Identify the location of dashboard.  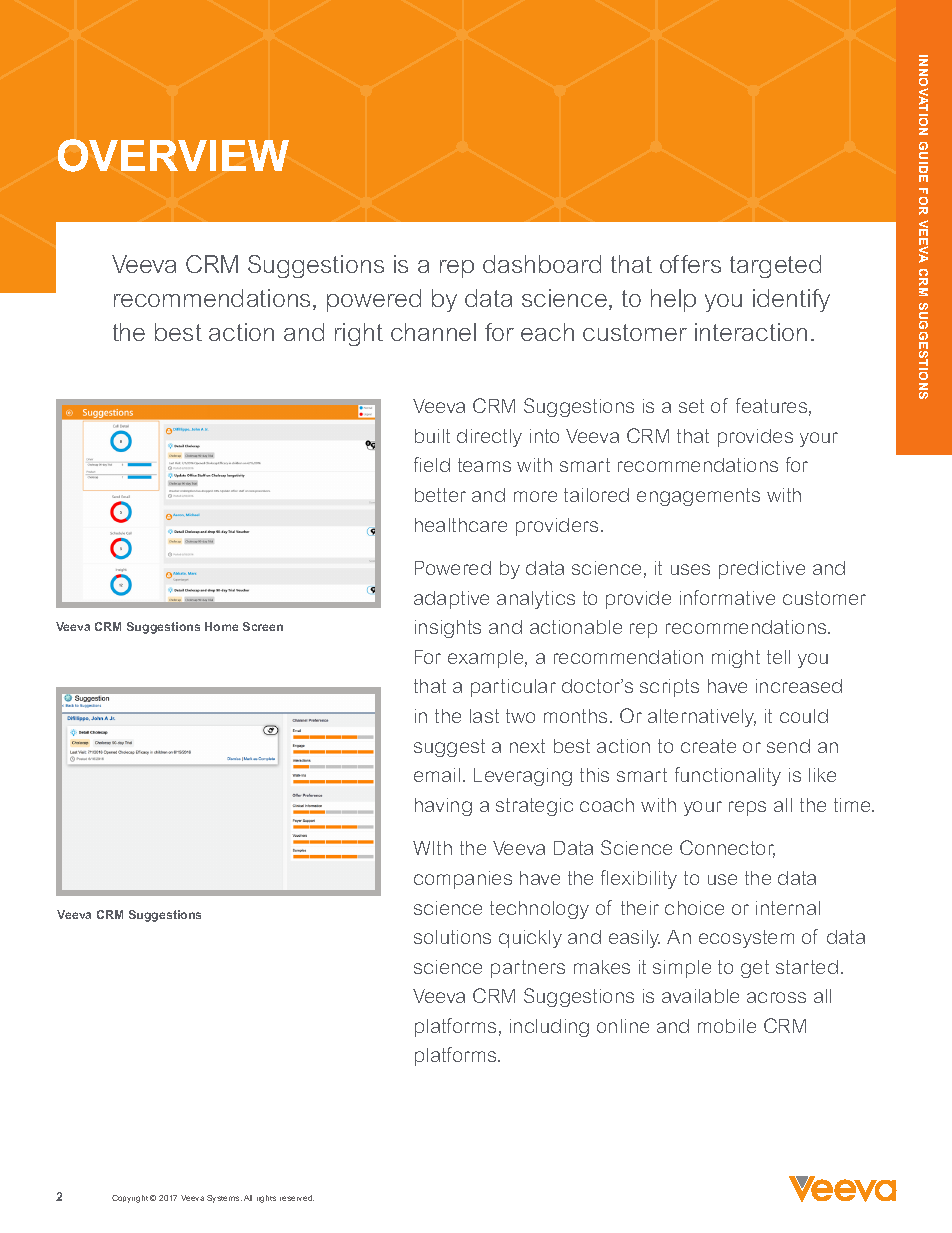
(542, 264).
